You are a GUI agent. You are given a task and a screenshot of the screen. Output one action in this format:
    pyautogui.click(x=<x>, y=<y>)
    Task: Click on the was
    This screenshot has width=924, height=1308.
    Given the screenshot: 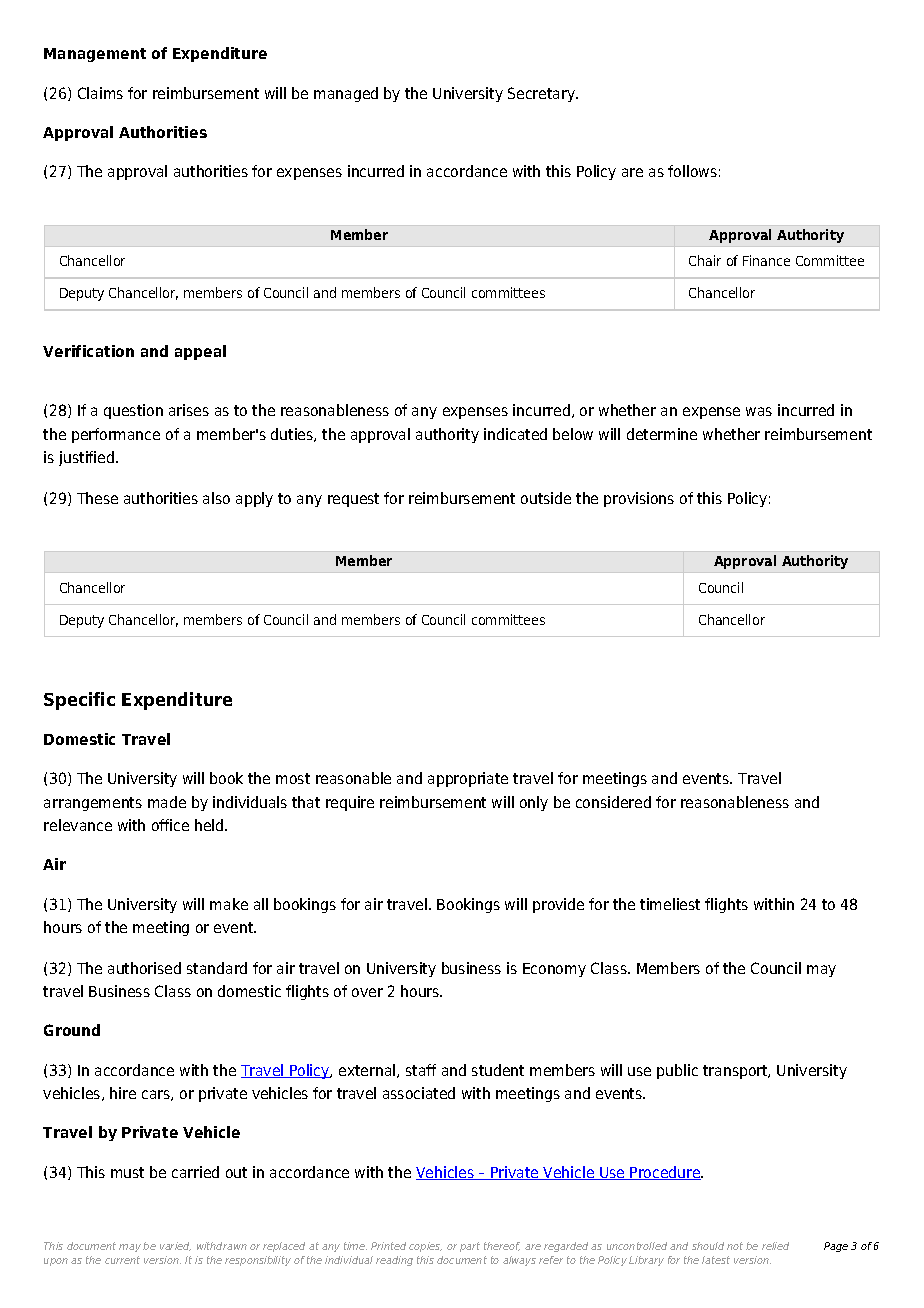 What is the action you would take?
    pyautogui.click(x=759, y=411)
